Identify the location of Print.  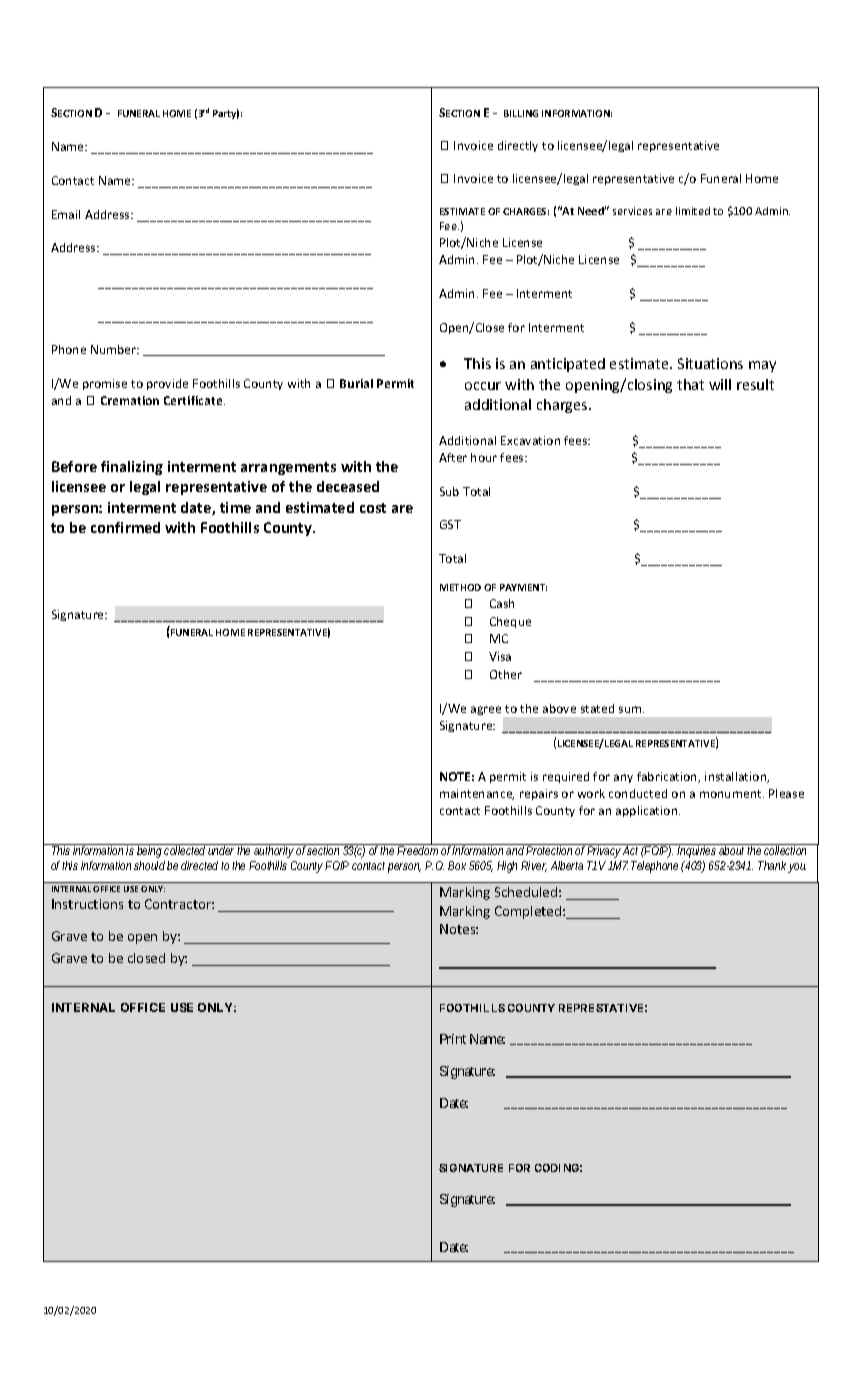
(453, 1039).
